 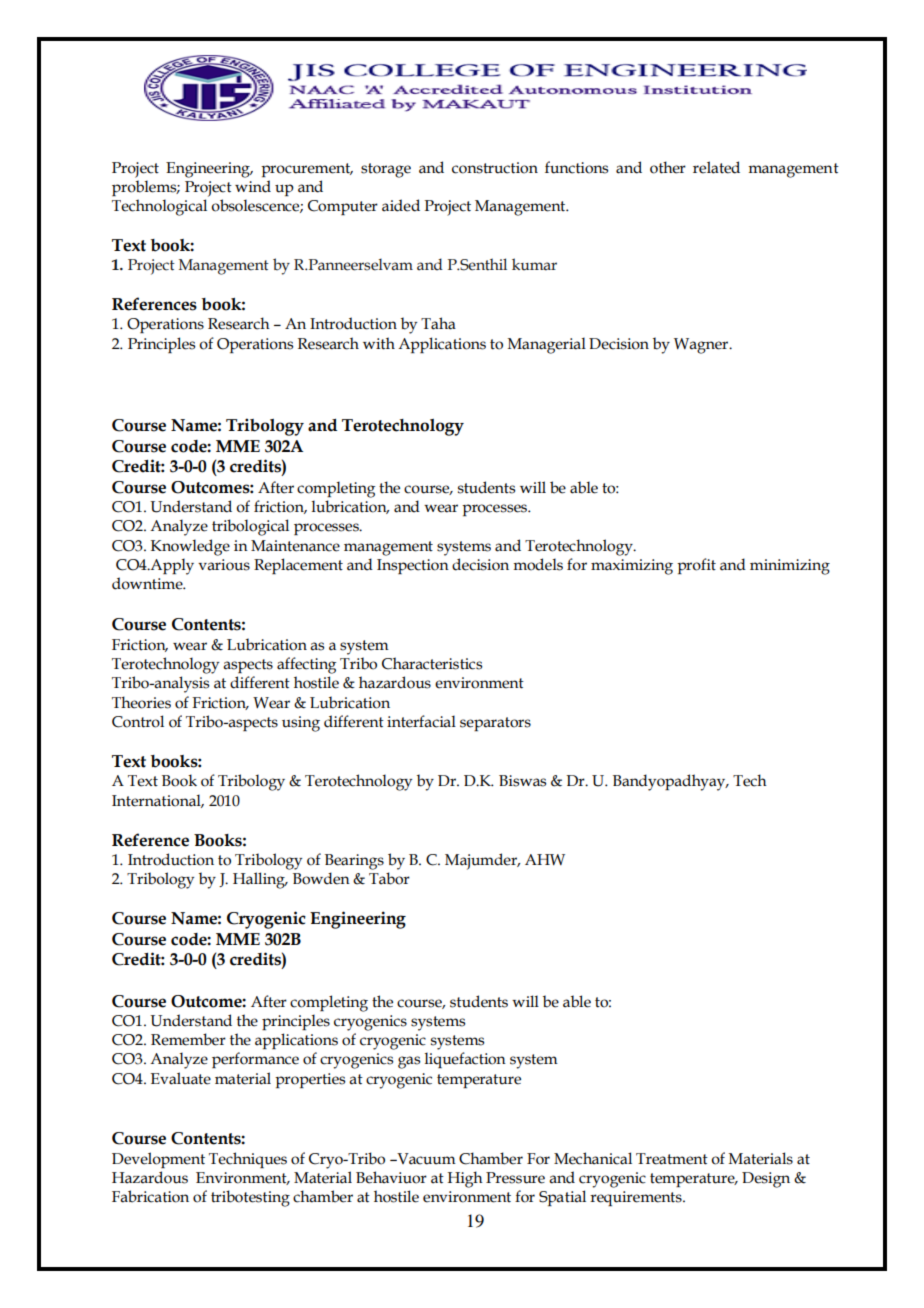 I want to click on construction, so click(x=495, y=168).
